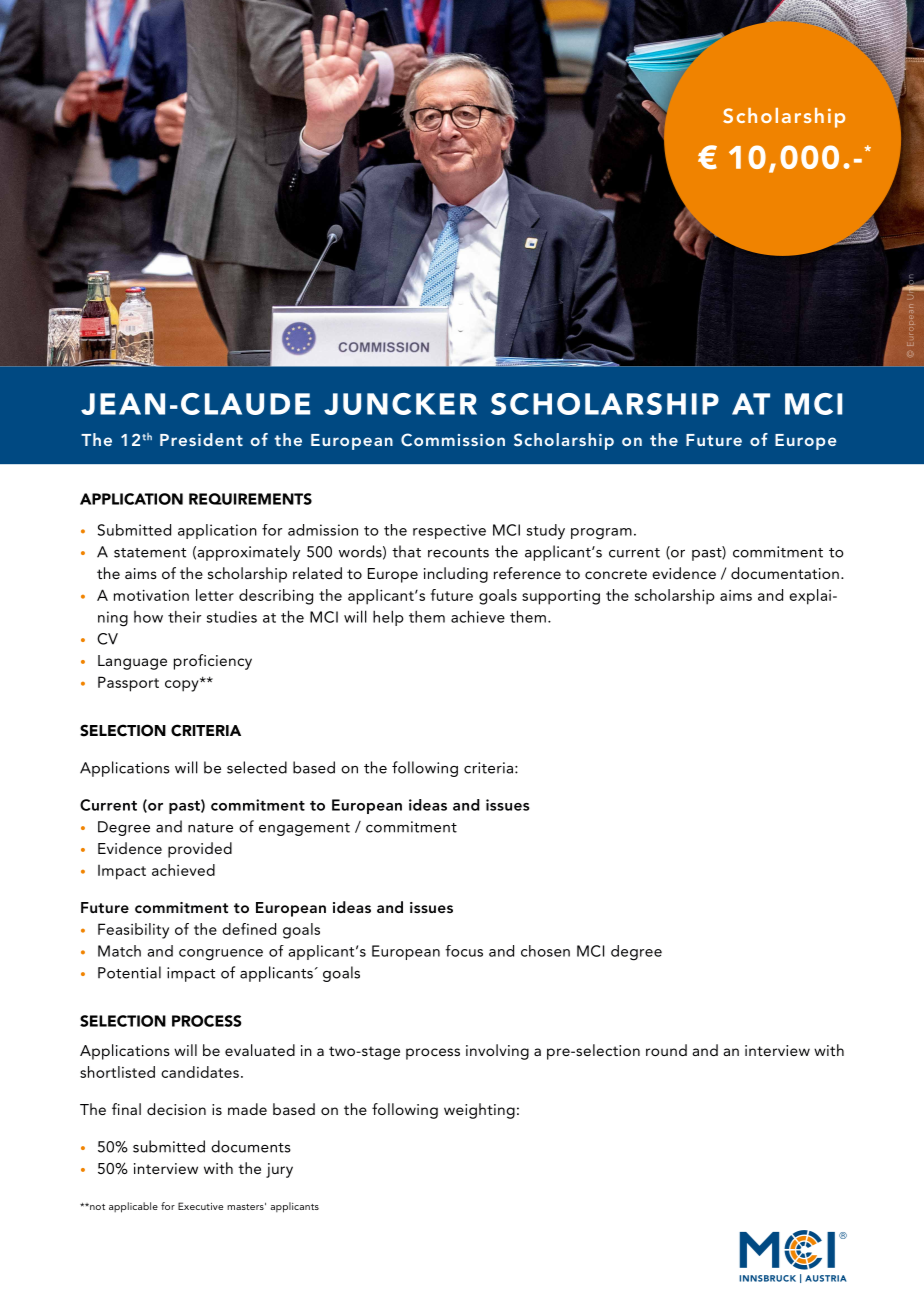 Image resolution: width=924 pixels, height=1308 pixels. I want to click on Executive, so click(200, 1206).
